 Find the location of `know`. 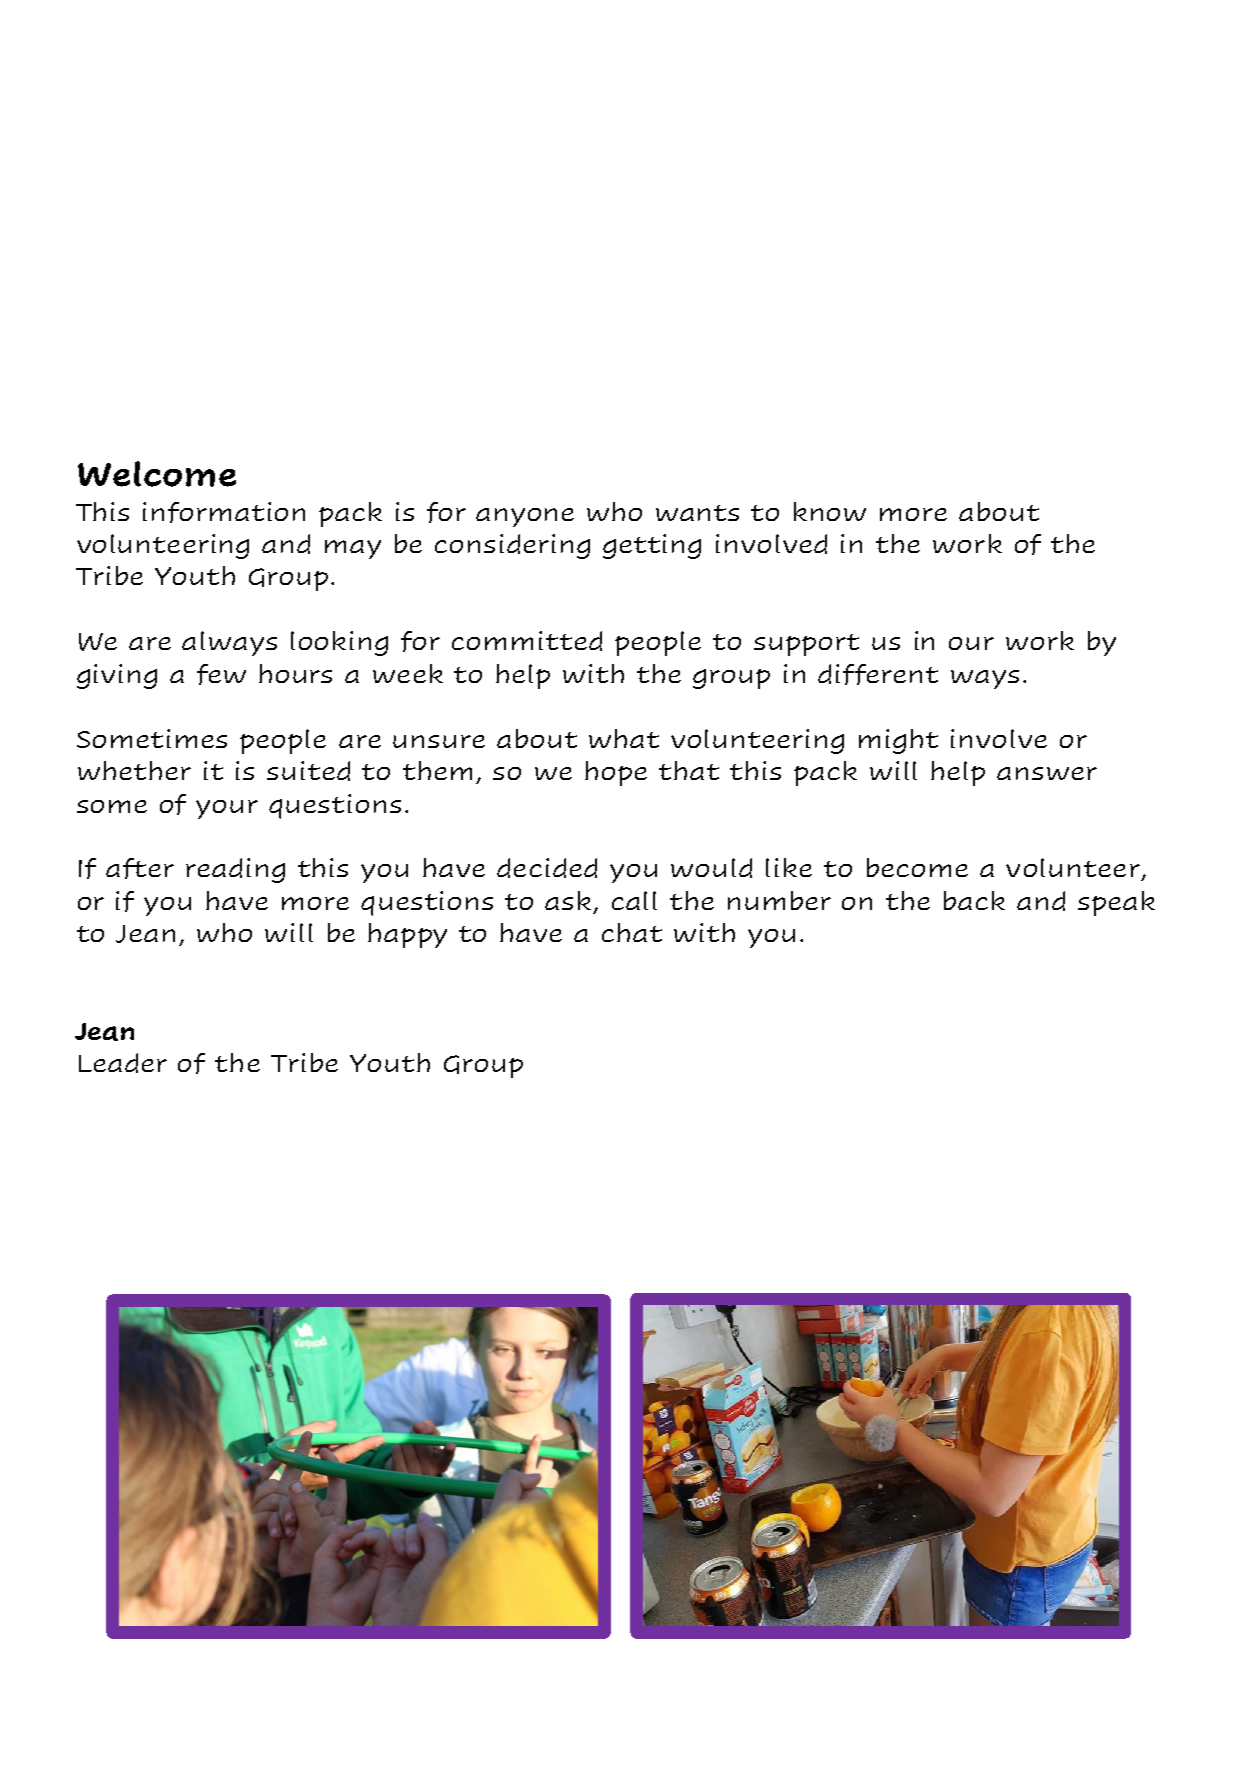

know is located at coordinates (830, 511).
